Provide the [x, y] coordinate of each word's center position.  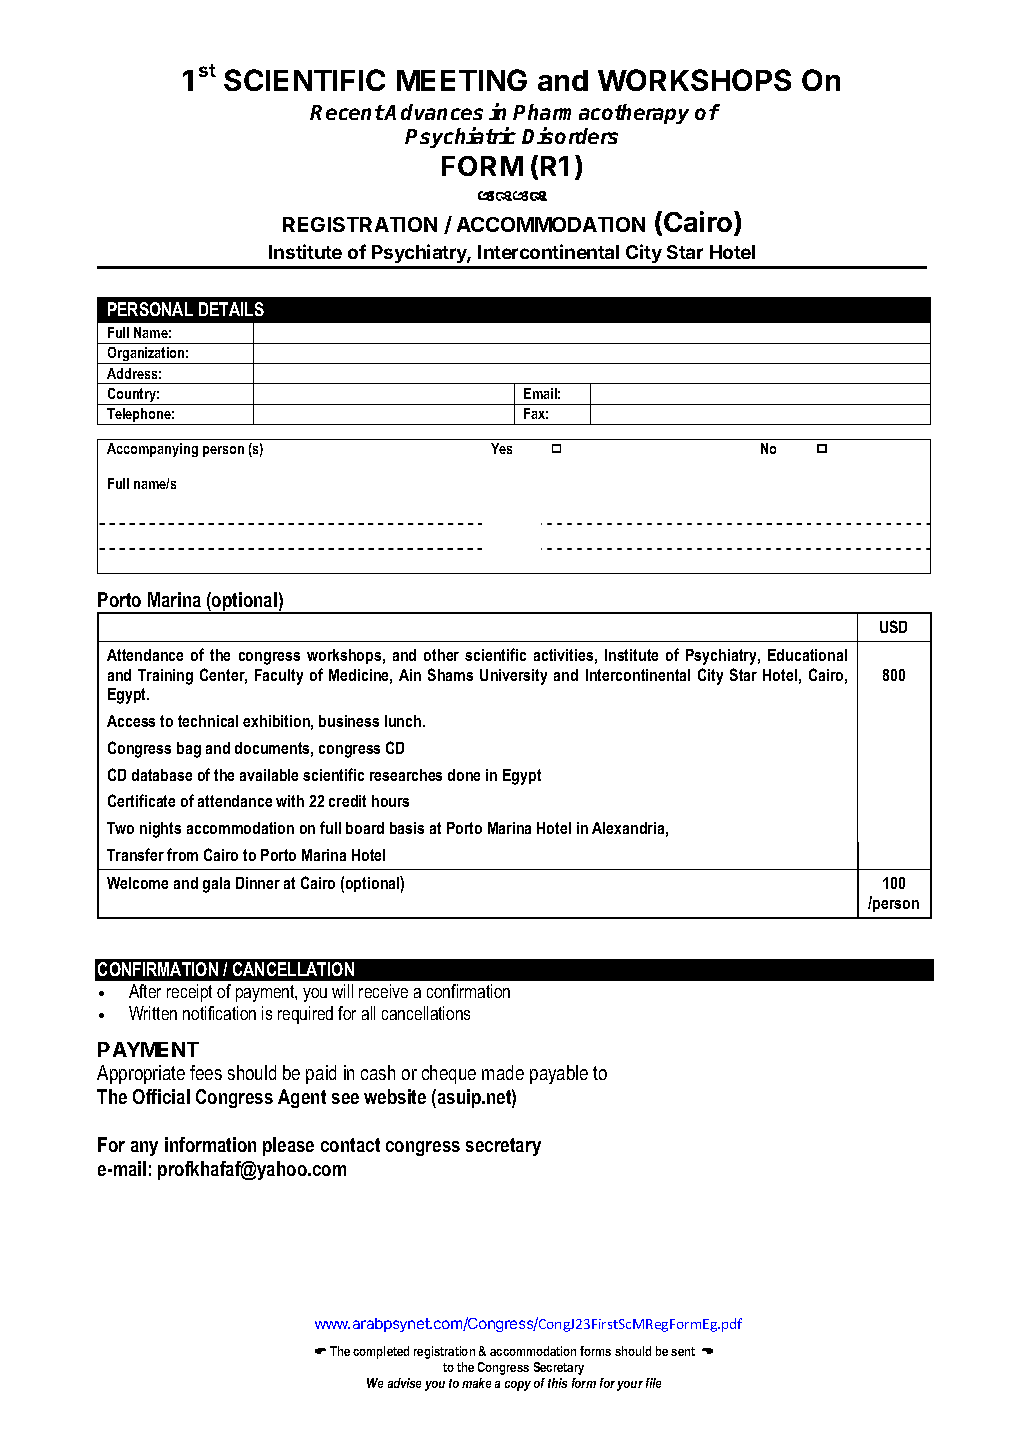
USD [893, 626]
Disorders [570, 135]
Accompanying [152, 450]
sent [683, 1351]
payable [559, 1074]
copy [518, 1386]
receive [383, 991]
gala [216, 885]
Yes [501, 448]
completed [381, 1352]
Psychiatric [460, 137]
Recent [347, 112]
